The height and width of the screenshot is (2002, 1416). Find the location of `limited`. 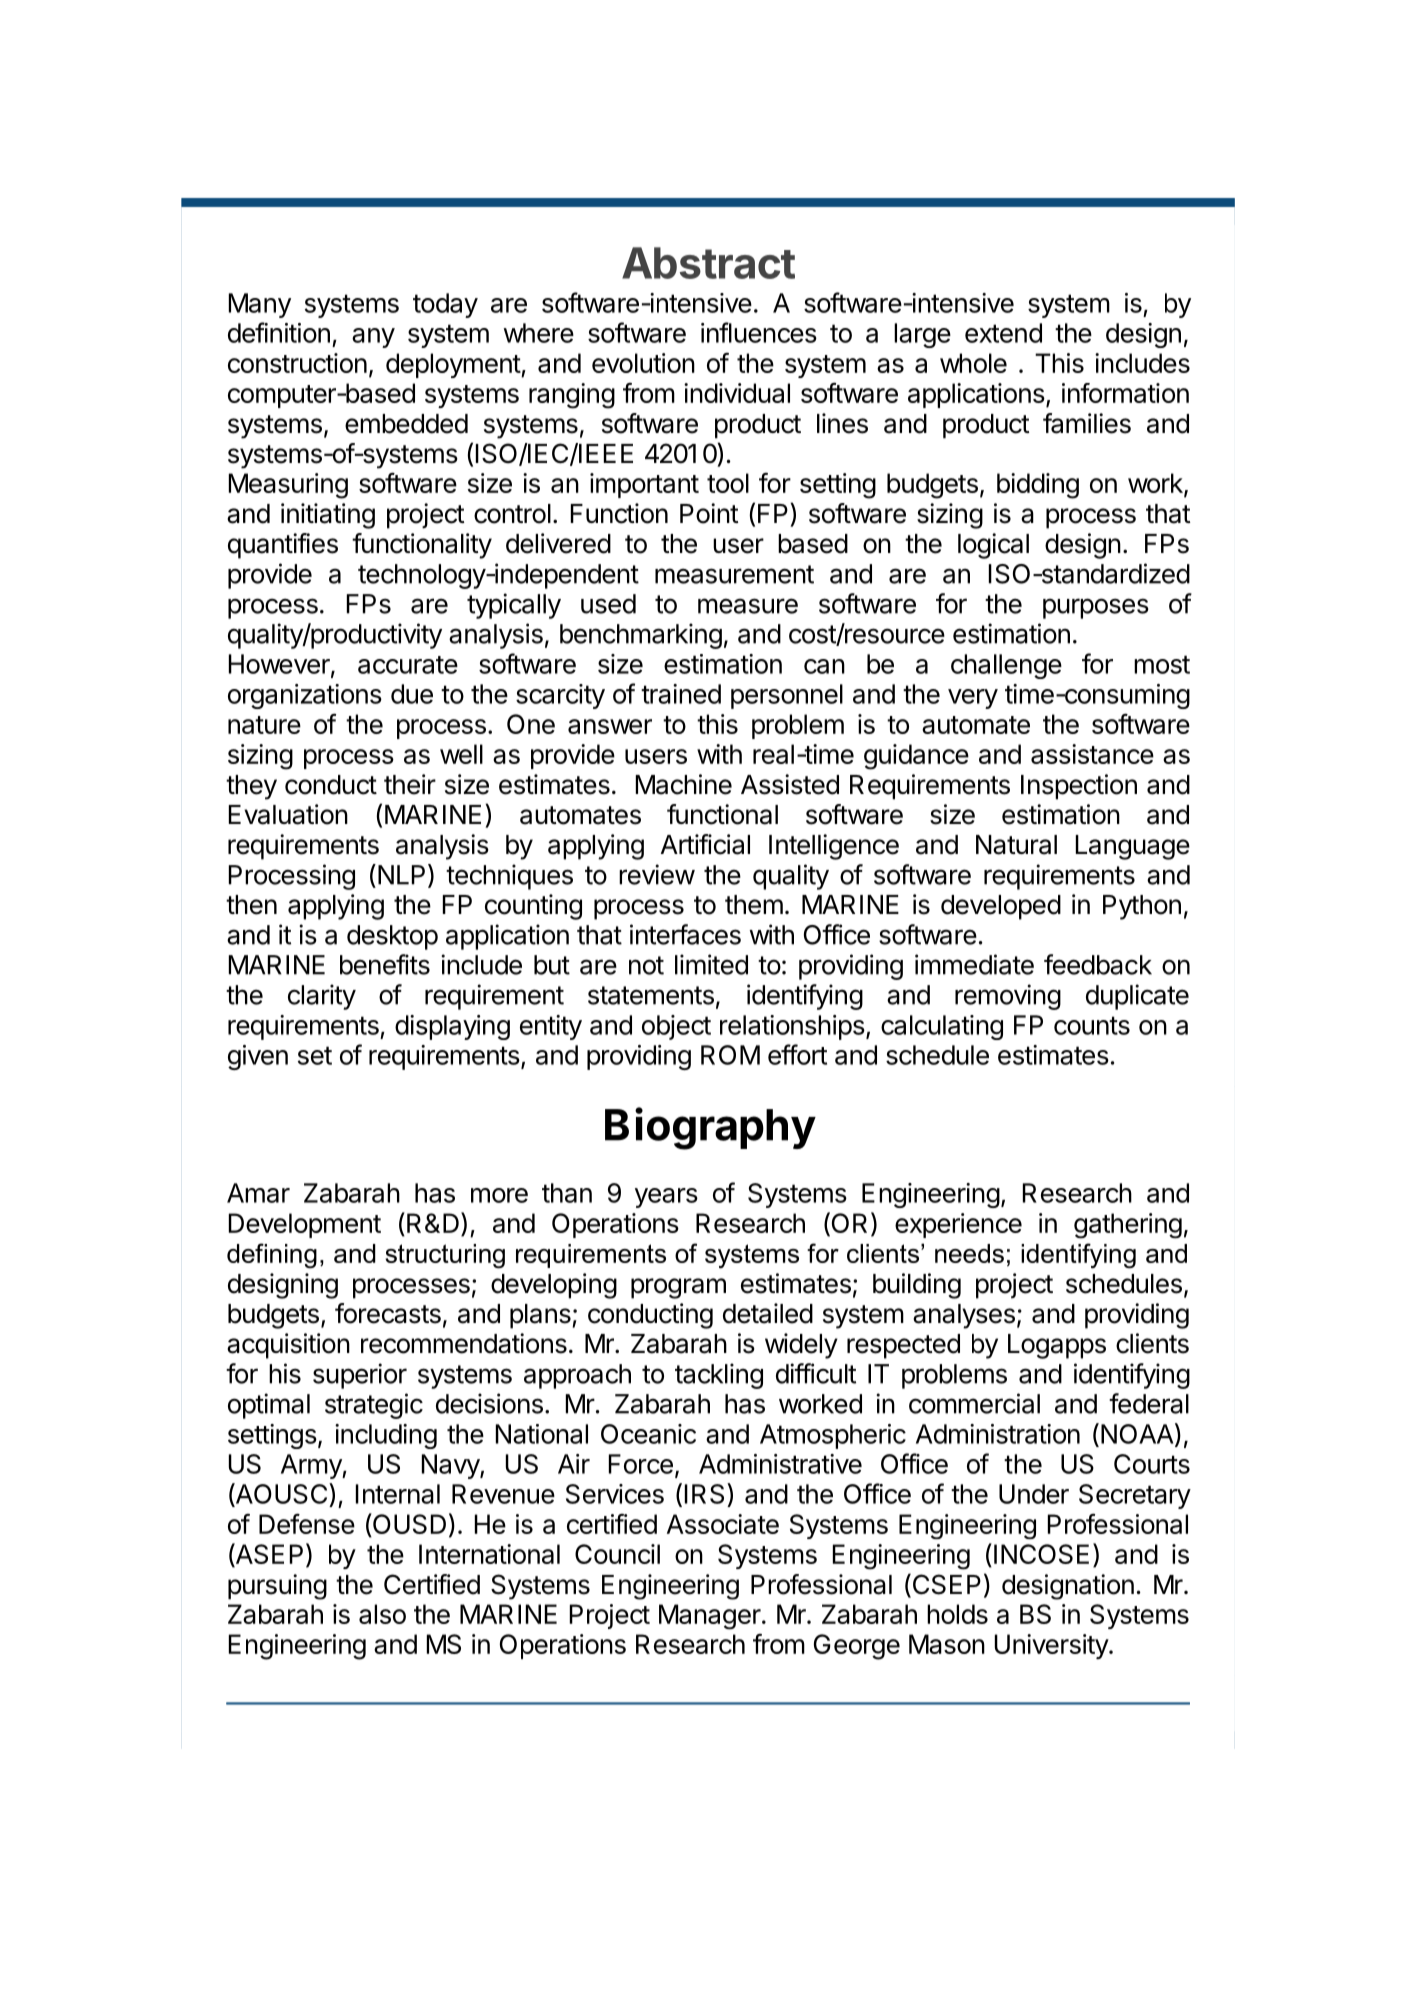

limited is located at coordinates (711, 964).
